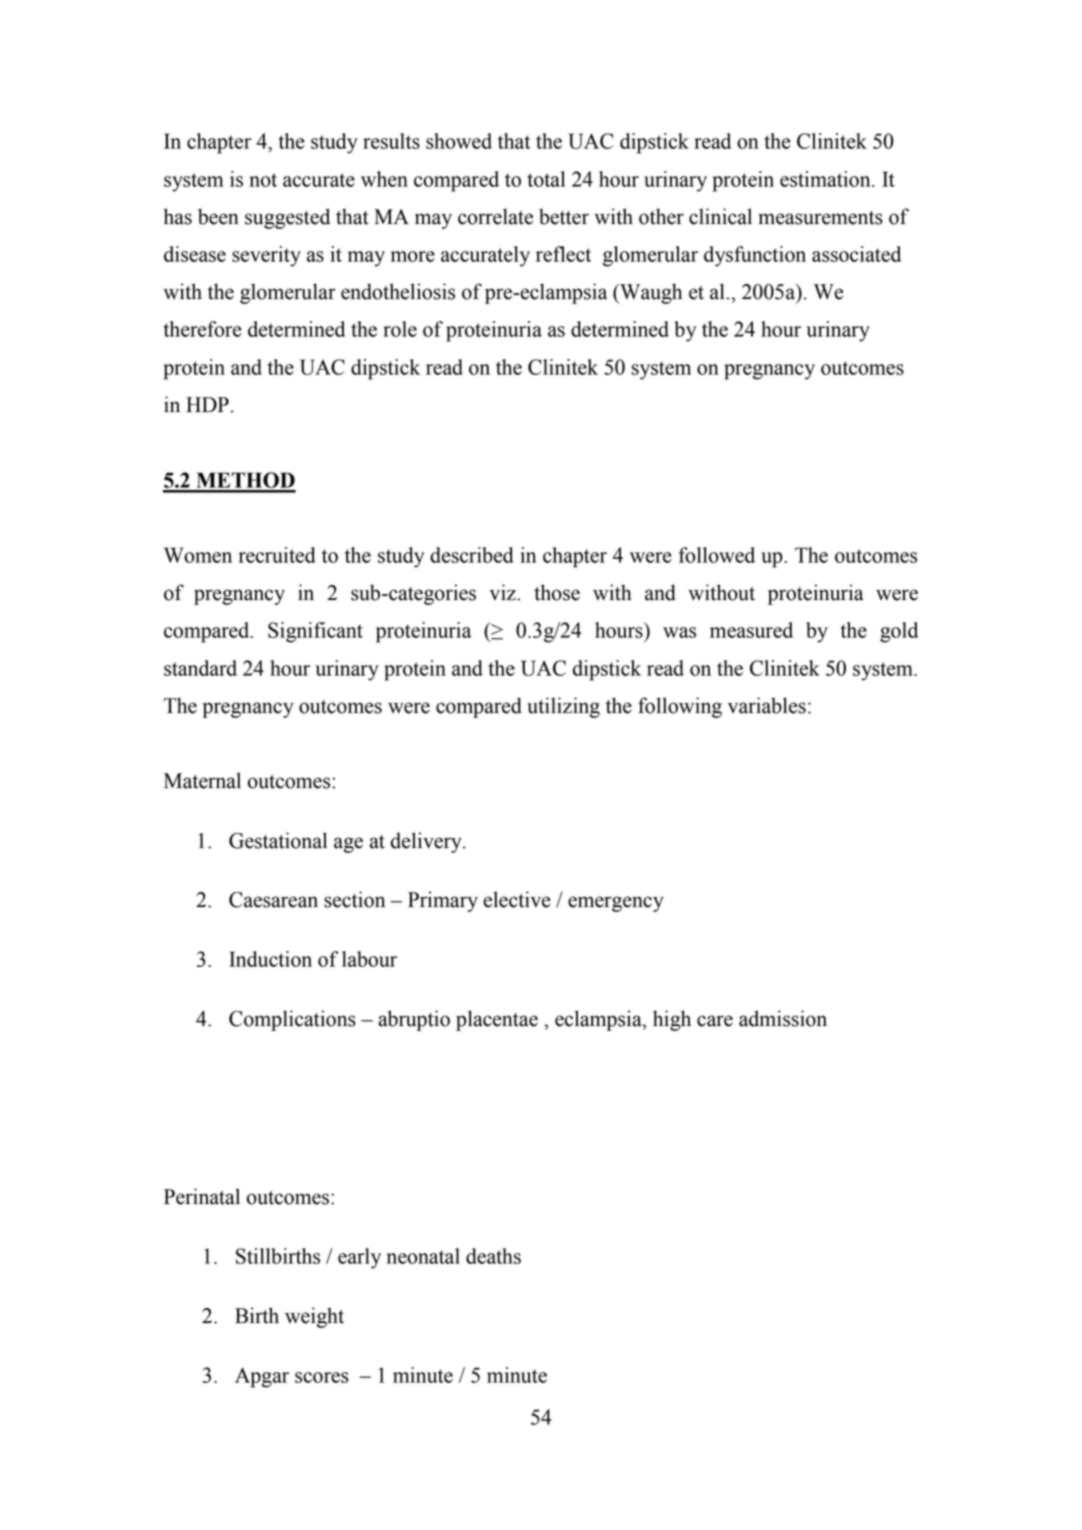 The height and width of the page is (1530, 1082). What do you see at coordinates (826, 179) in the page?
I see `estimation` at bounding box center [826, 179].
